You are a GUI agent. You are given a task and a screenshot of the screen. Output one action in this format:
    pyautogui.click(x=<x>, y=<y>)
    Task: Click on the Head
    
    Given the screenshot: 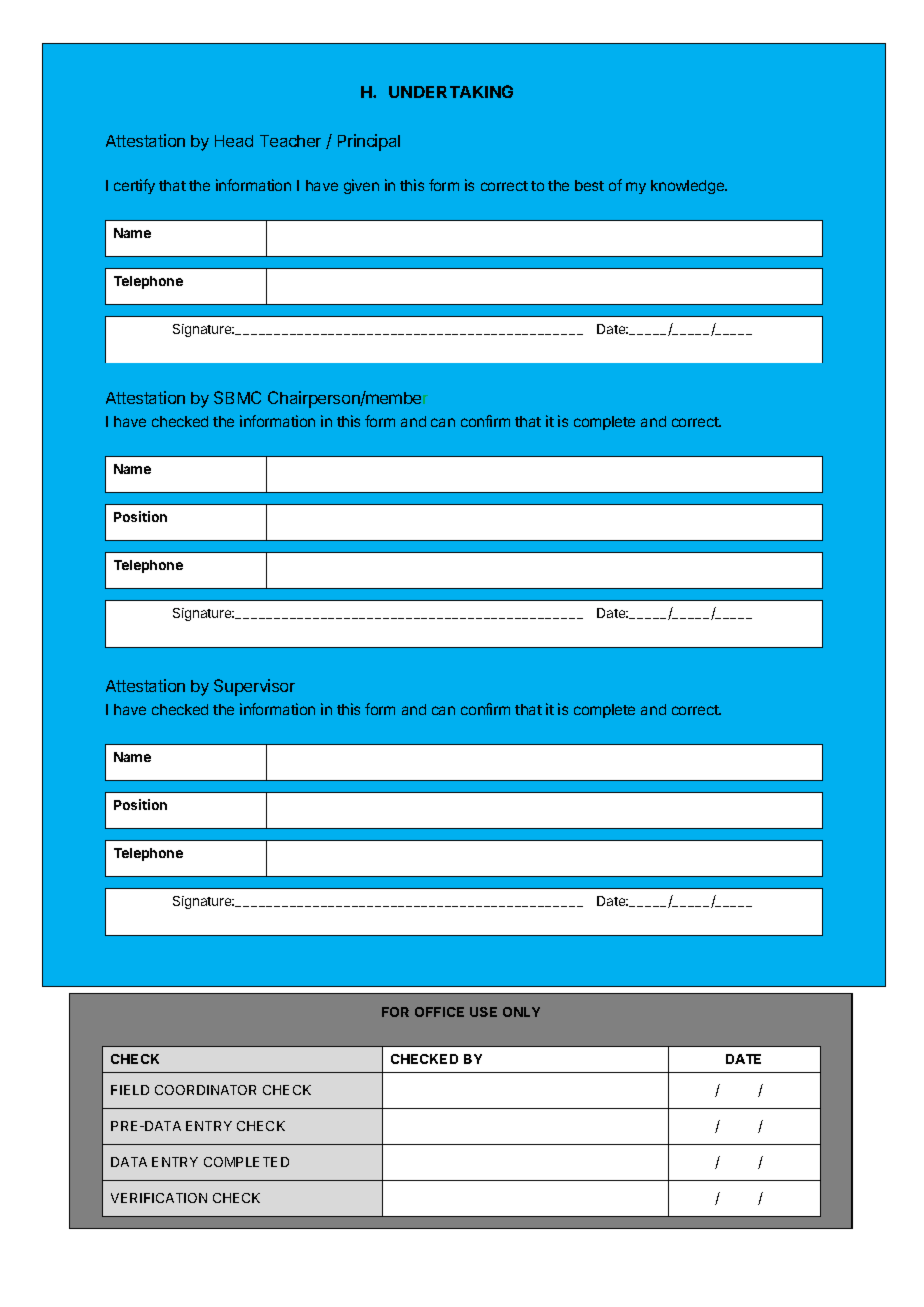 What is the action you would take?
    pyautogui.click(x=234, y=141)
